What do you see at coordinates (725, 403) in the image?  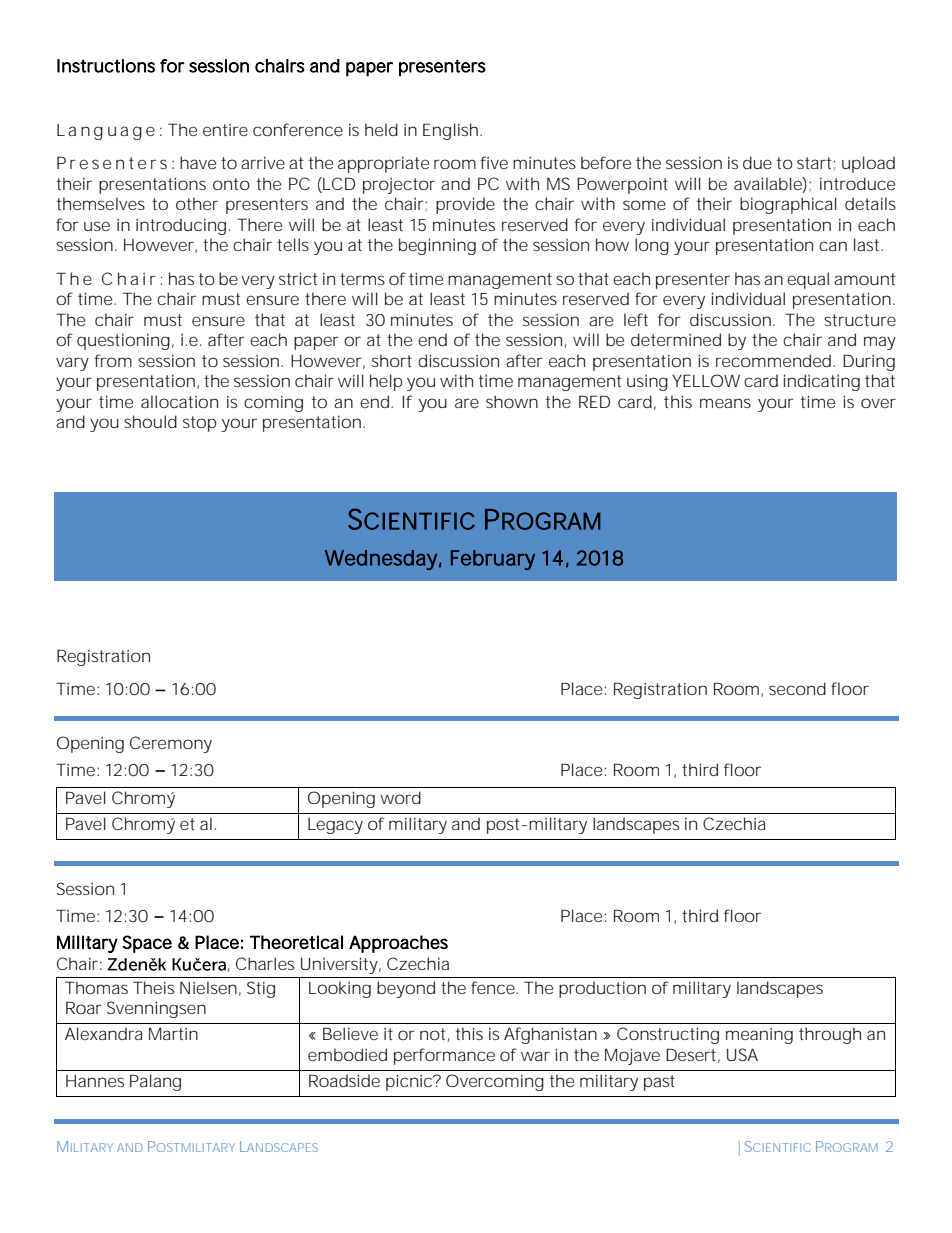 I see `means` at bounding box center [725, 403].
